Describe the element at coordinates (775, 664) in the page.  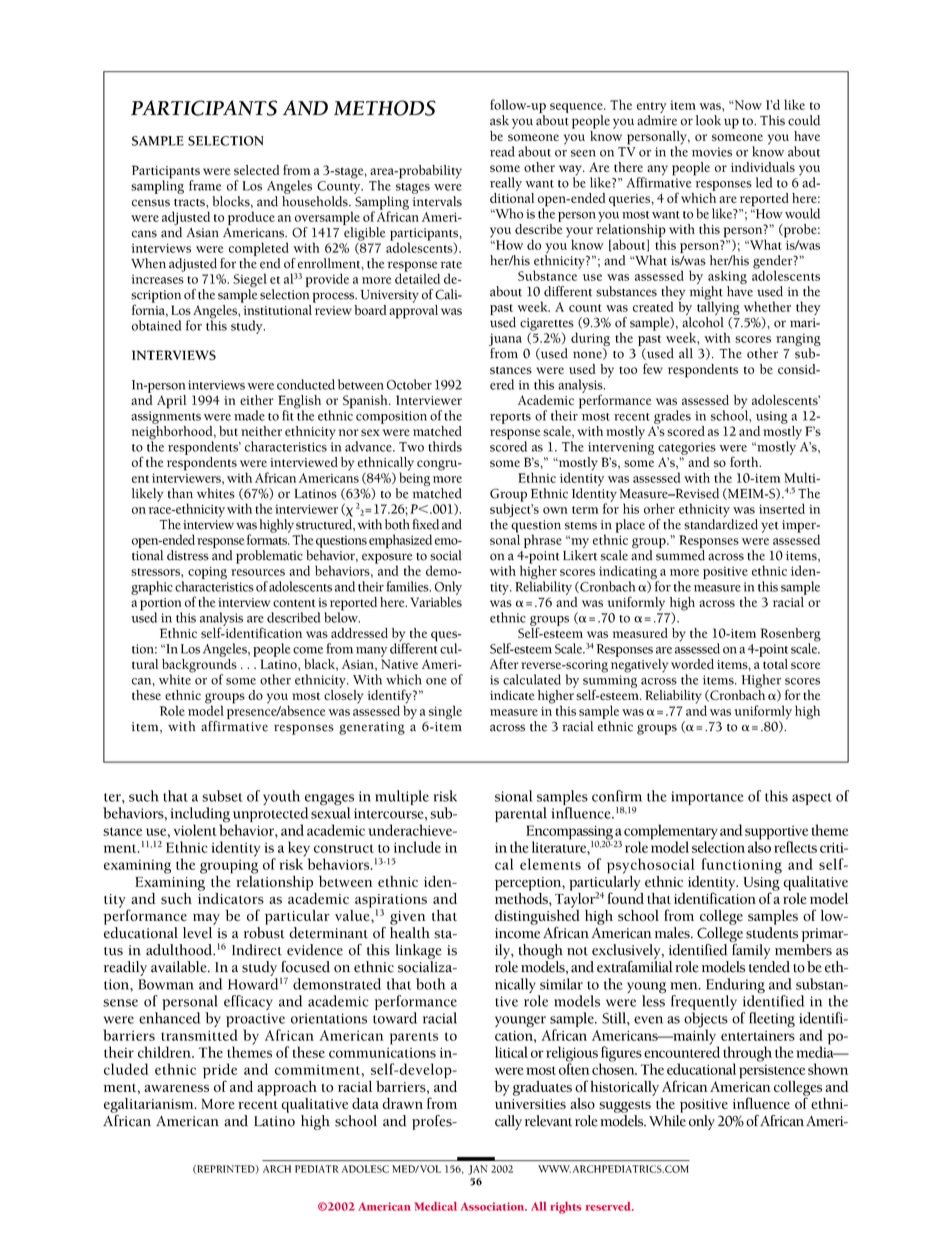
I see `total` at that location.
